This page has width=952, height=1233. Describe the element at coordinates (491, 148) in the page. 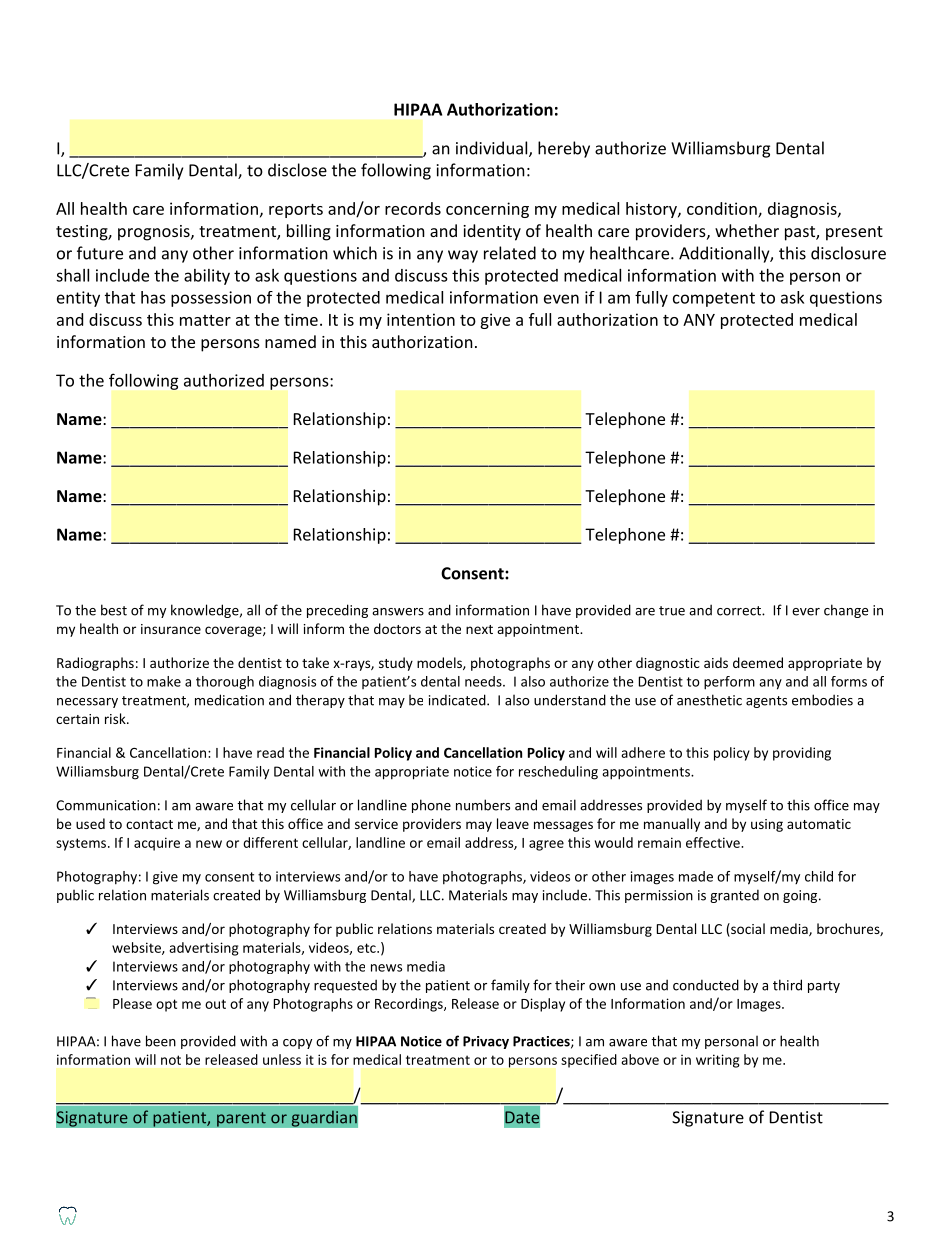

I see `individual` at that location.
